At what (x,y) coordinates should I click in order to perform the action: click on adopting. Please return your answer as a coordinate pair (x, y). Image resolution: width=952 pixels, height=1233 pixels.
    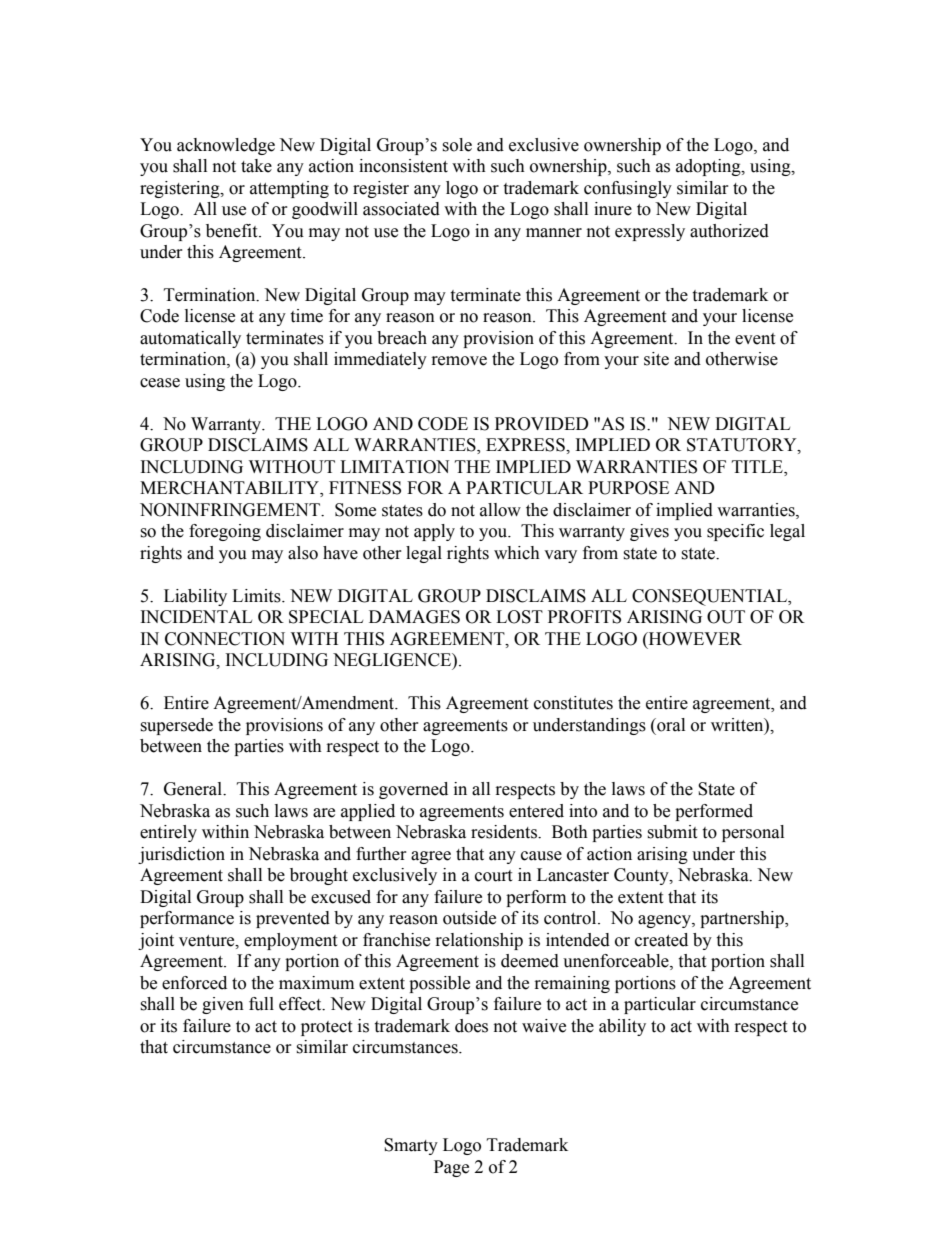
    Looking at the image, I should click on (709, 167).
